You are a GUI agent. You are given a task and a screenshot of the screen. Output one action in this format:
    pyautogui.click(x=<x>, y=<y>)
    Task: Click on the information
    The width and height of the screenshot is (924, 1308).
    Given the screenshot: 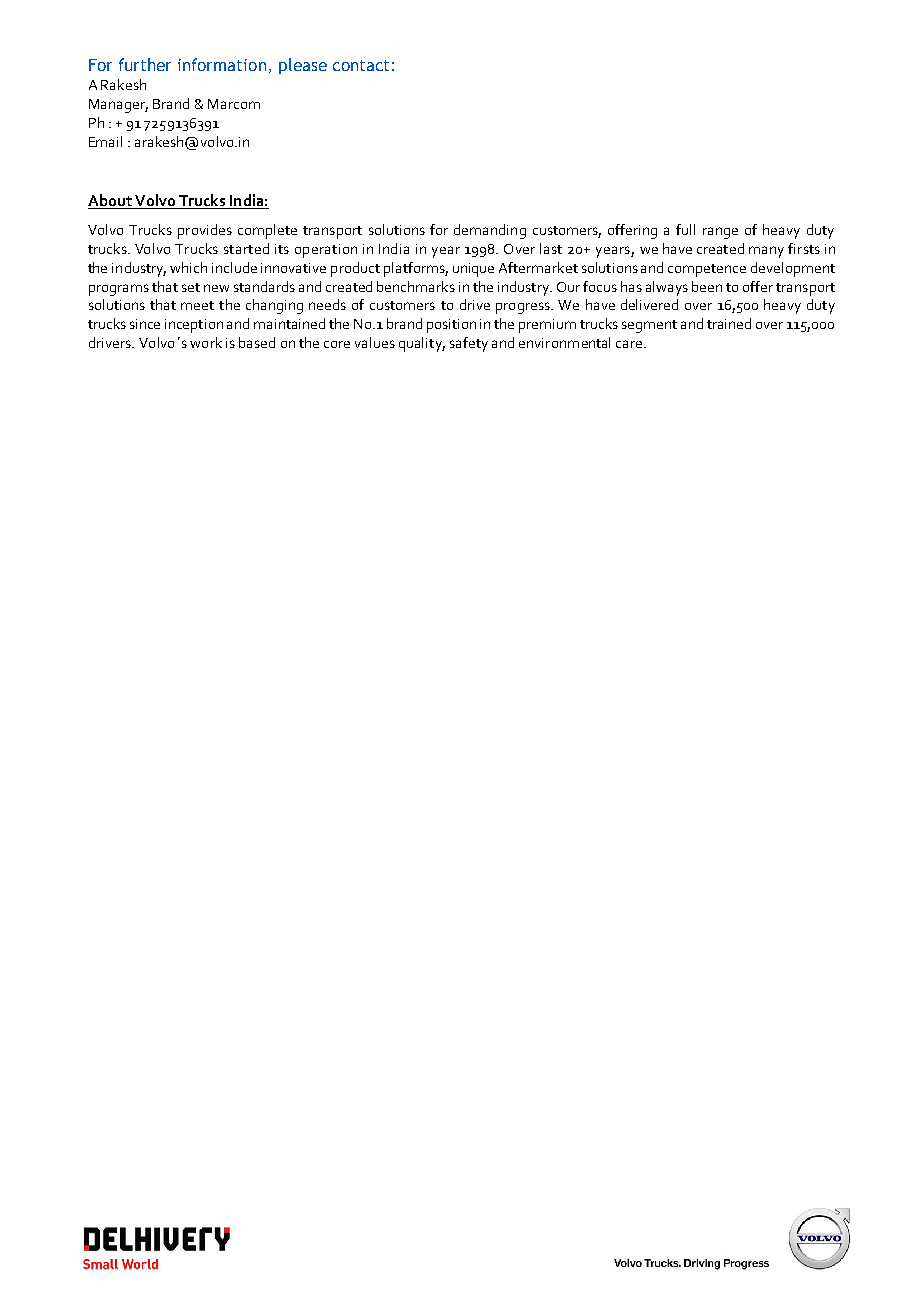 What is the action you would take?
    pyautogui.click(x=222, y=64)
